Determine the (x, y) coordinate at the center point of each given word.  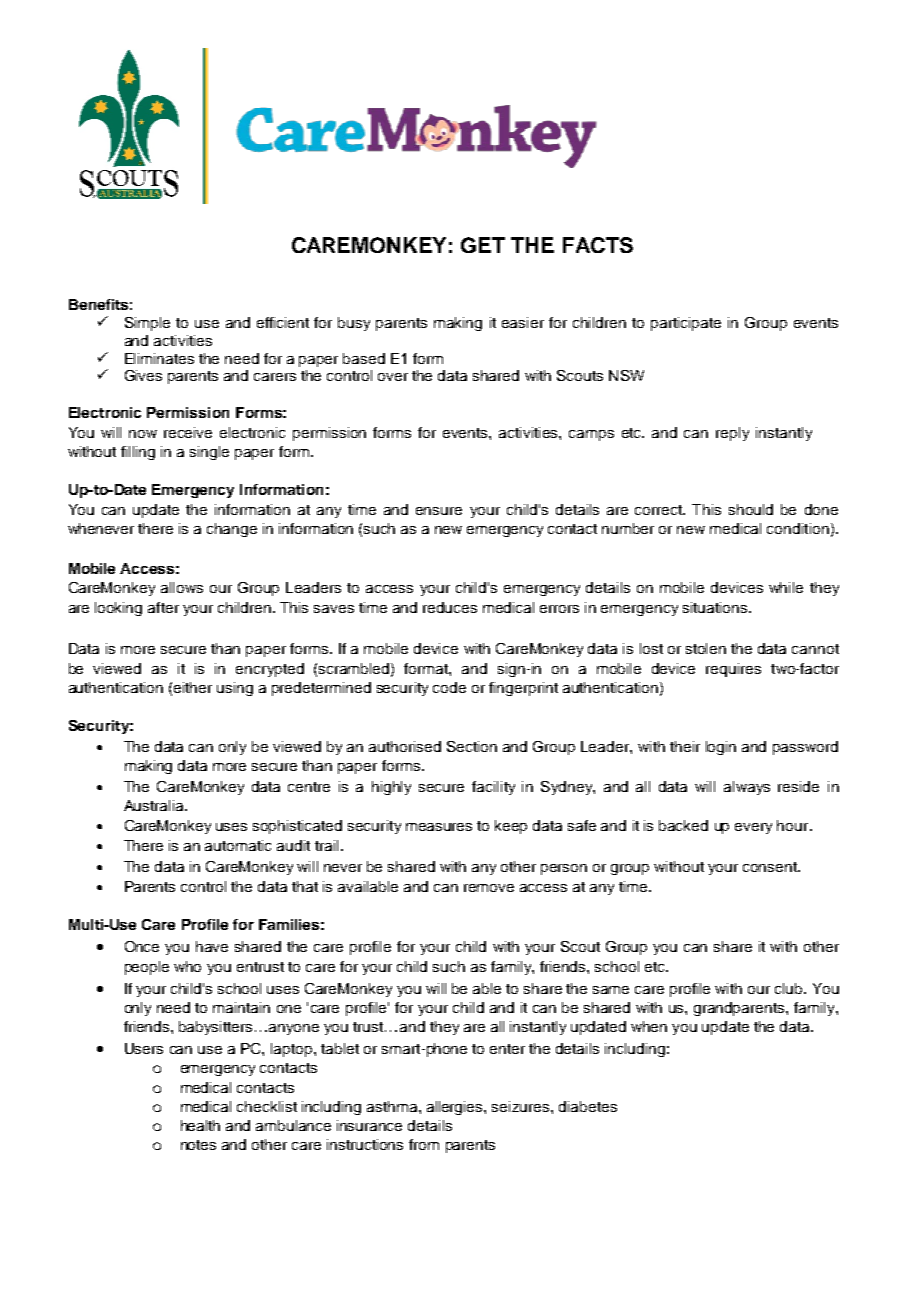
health (200, 1125)
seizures (522, 1106)
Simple (147, 324)
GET (483, 245)
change (232, 530)
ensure (439, 511)
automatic (238, 845)
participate (686, 324)
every (753, 828)
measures (439, 827)
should (751, 509)
